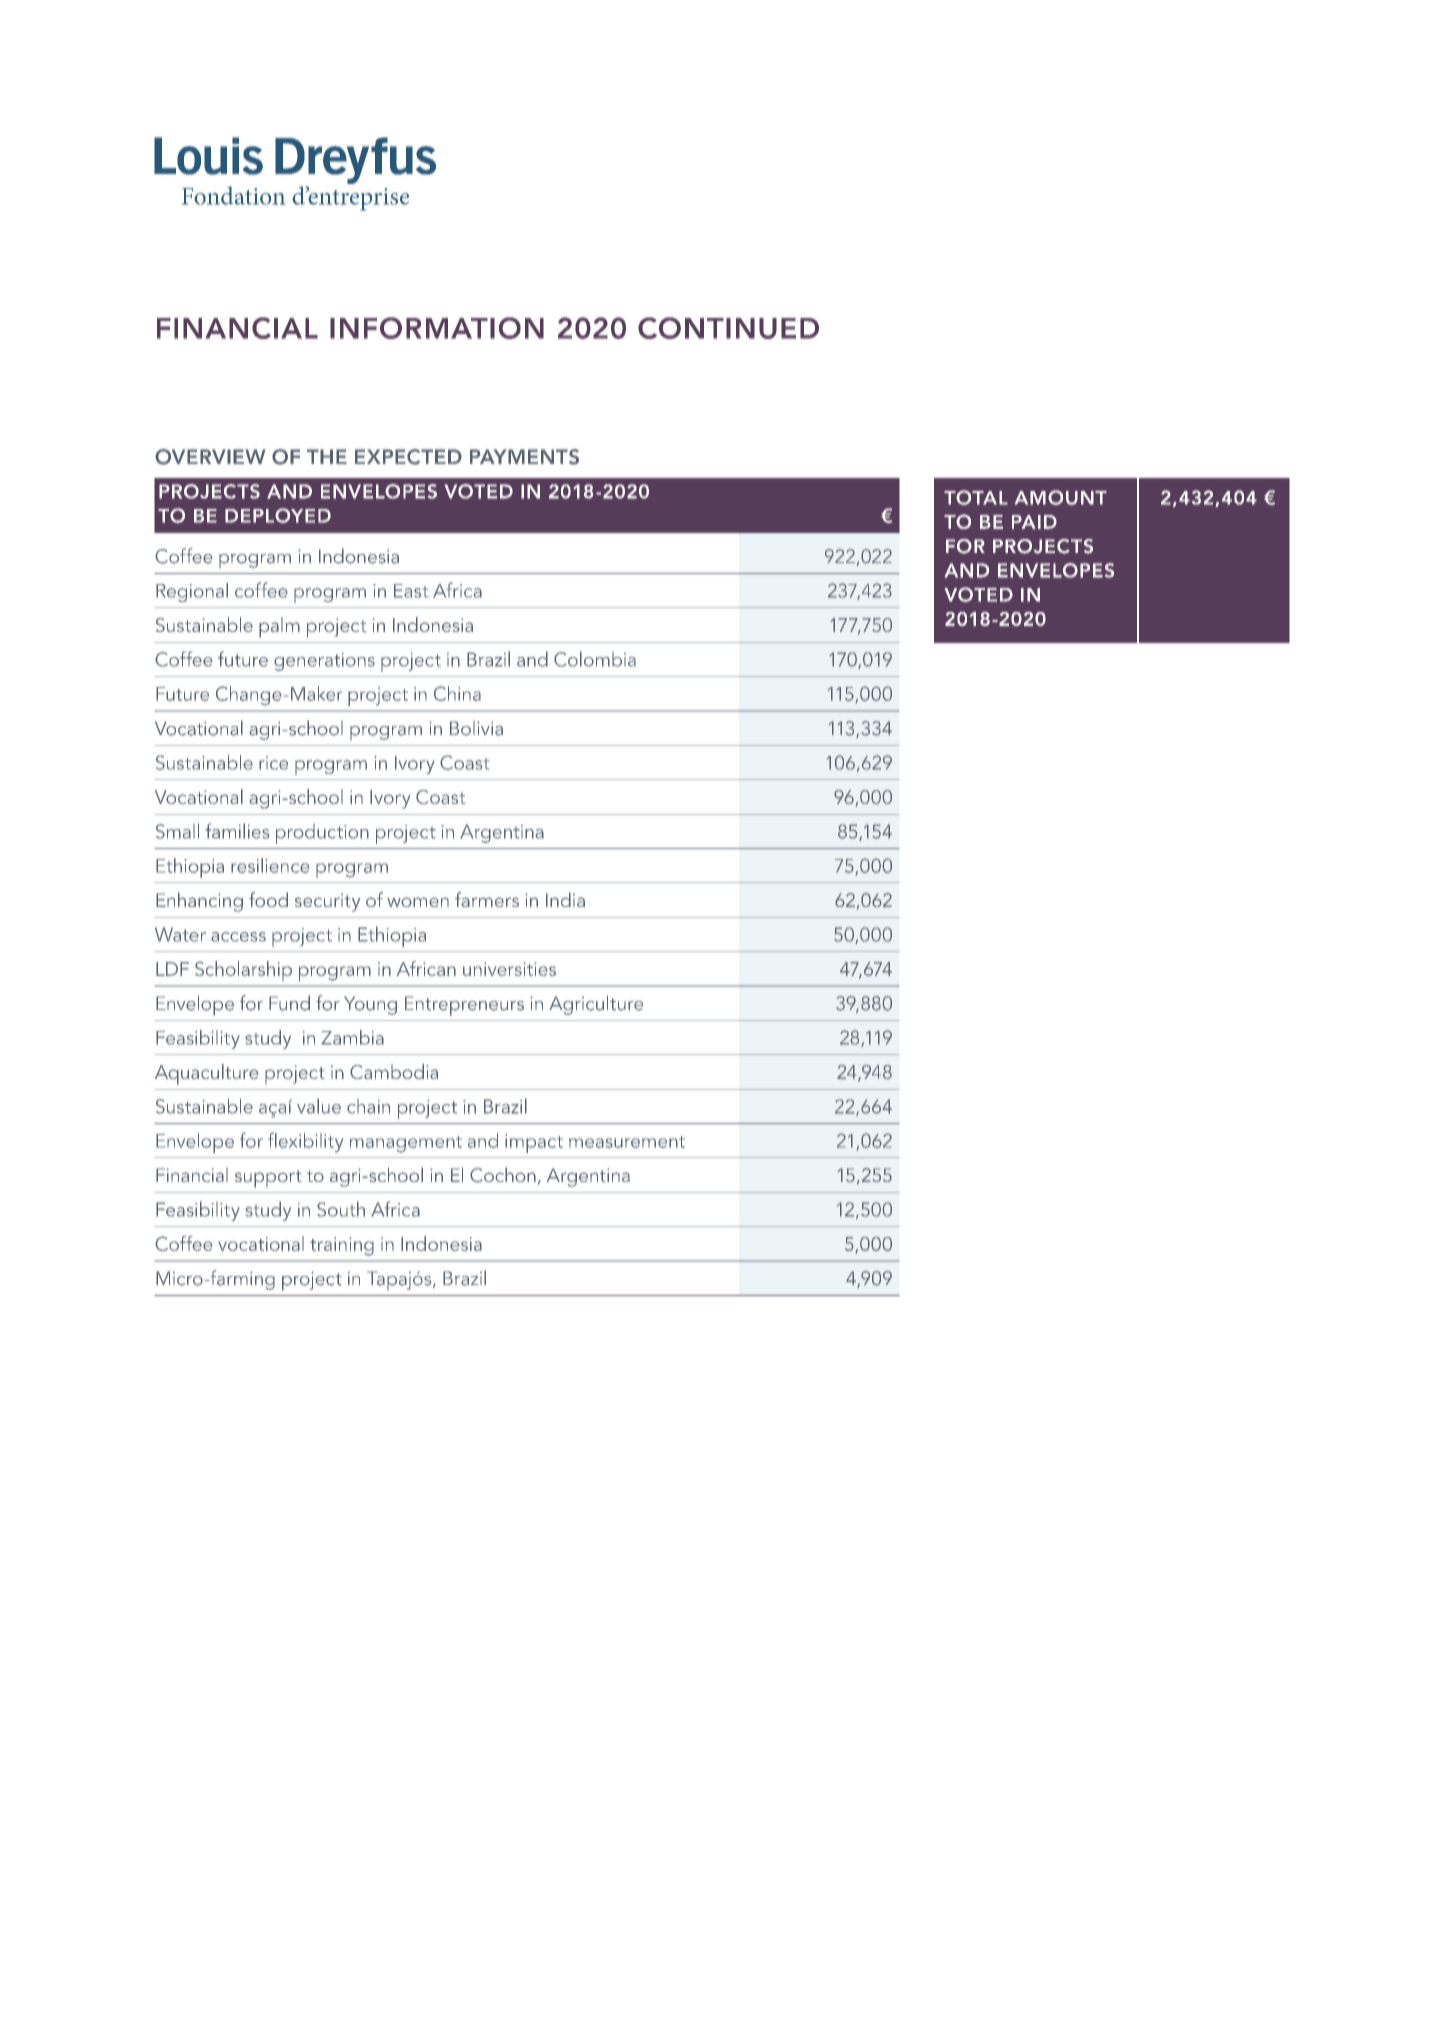  Describe the element at coordinates (627, 1142) in the screenshot. I see `measurement` at that location.
